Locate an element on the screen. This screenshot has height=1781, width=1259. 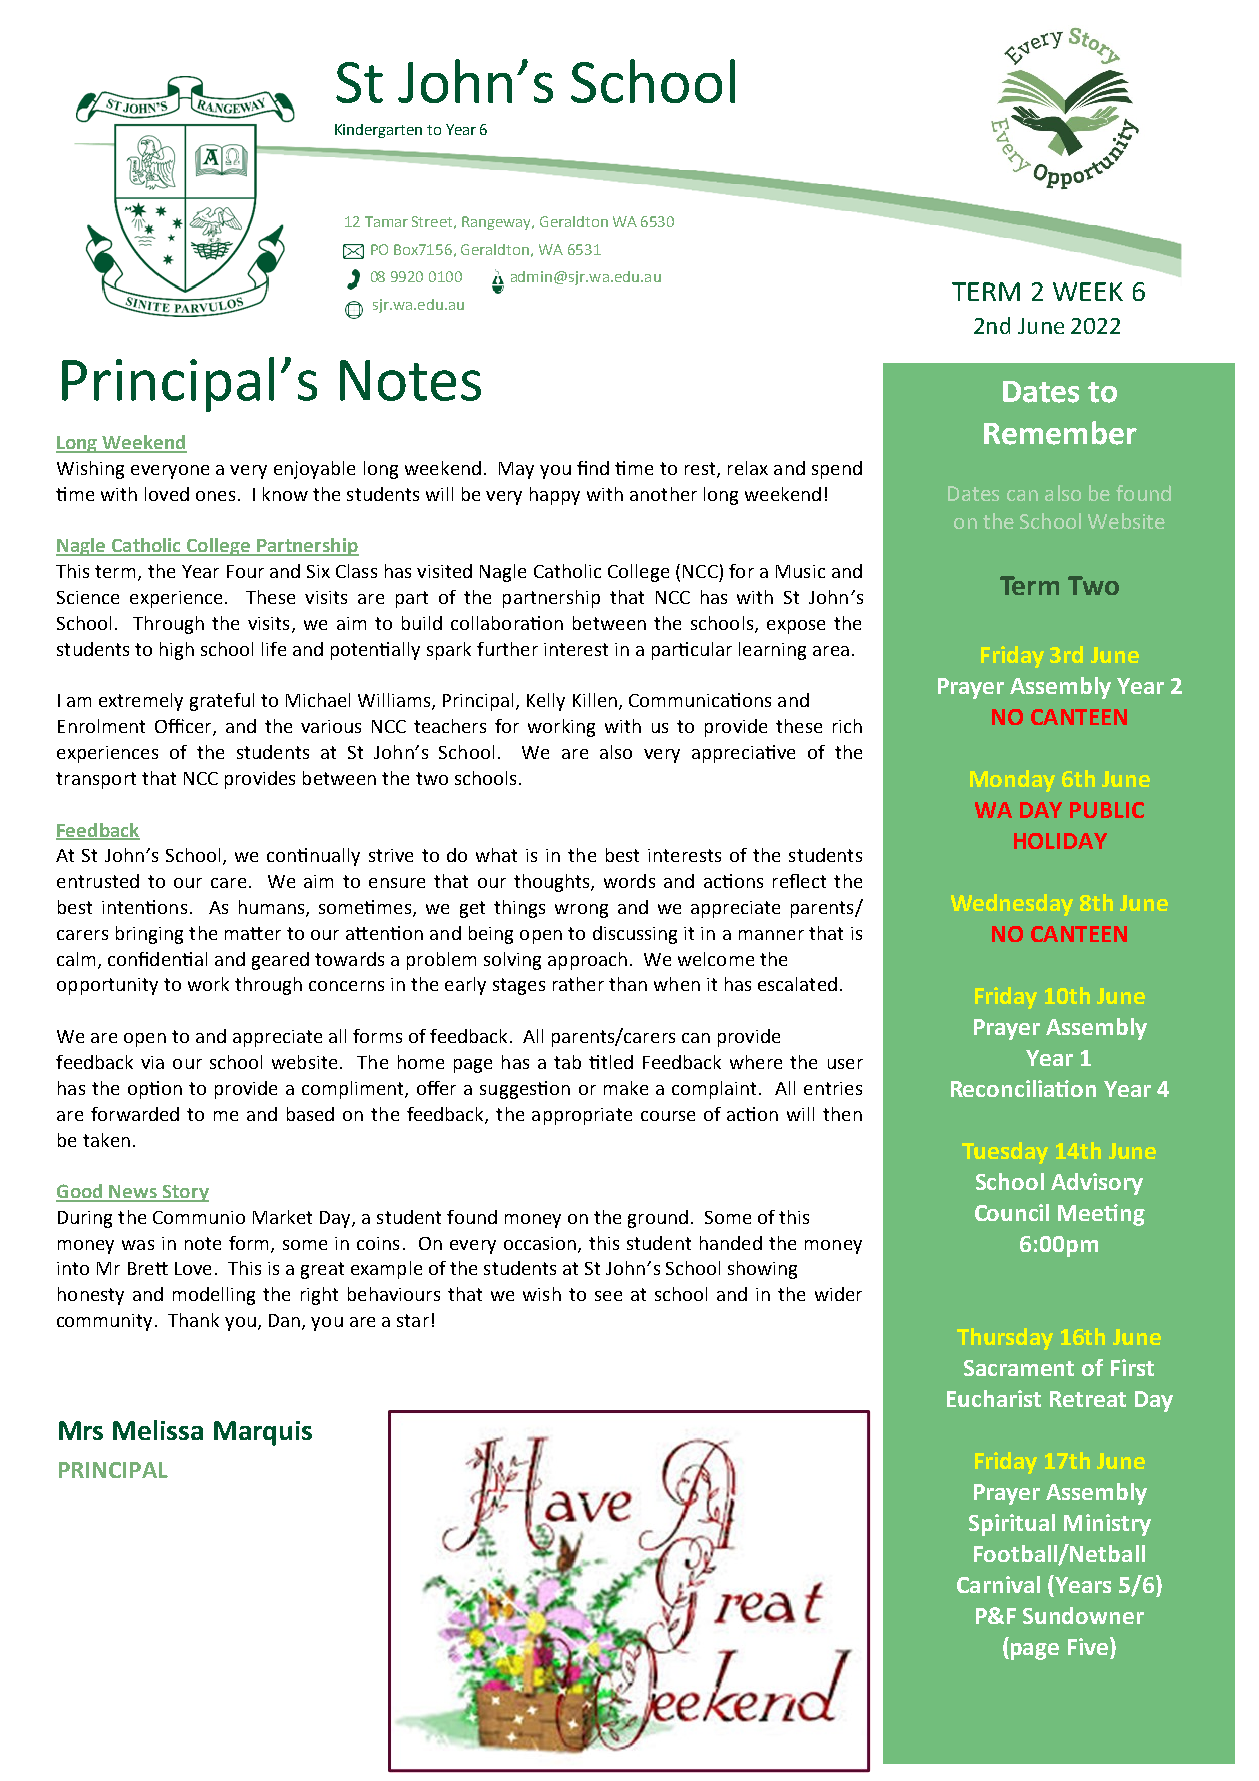
Tamar is located at coordinates (386, 221).
